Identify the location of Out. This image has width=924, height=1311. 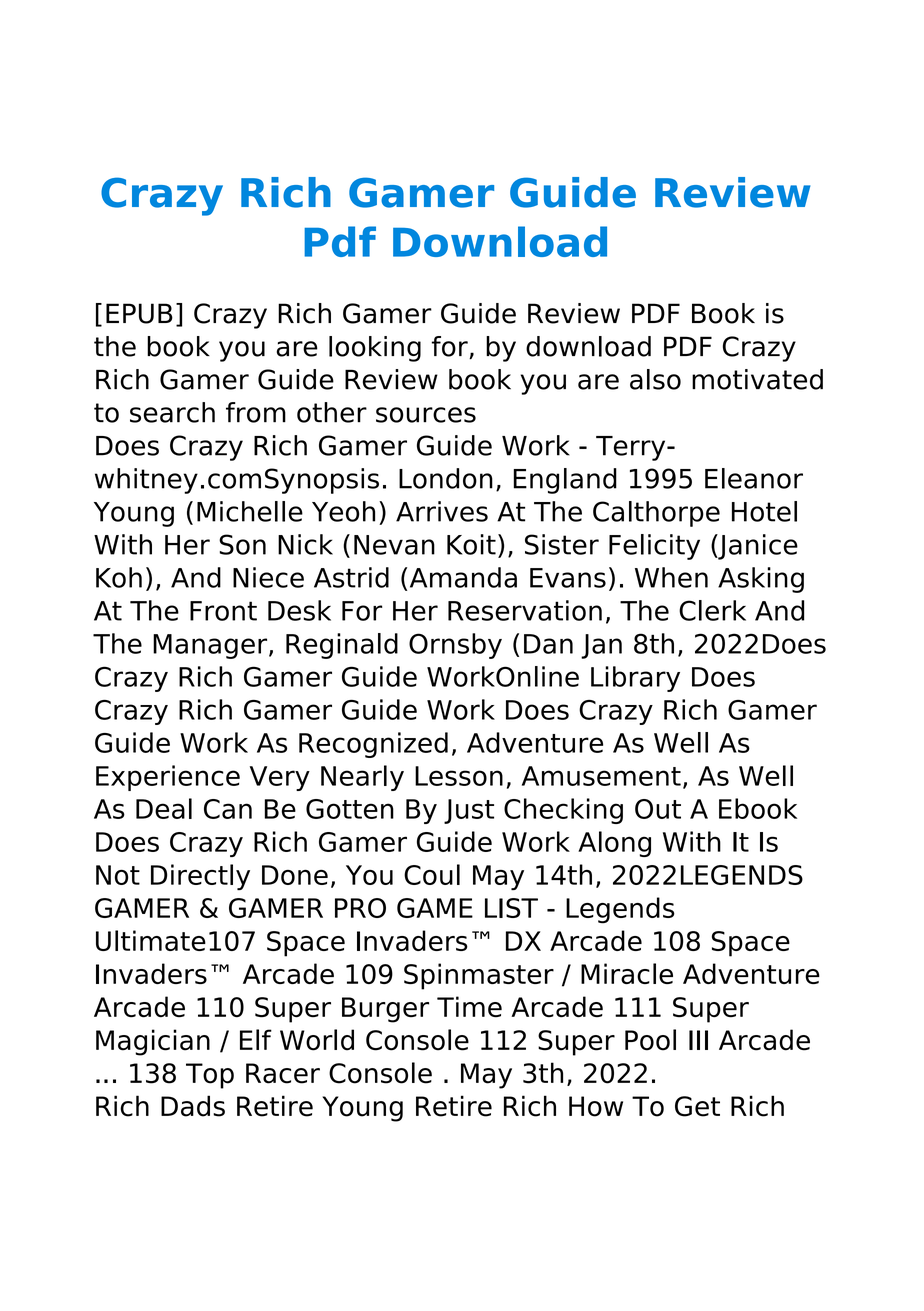
(658, 809).
